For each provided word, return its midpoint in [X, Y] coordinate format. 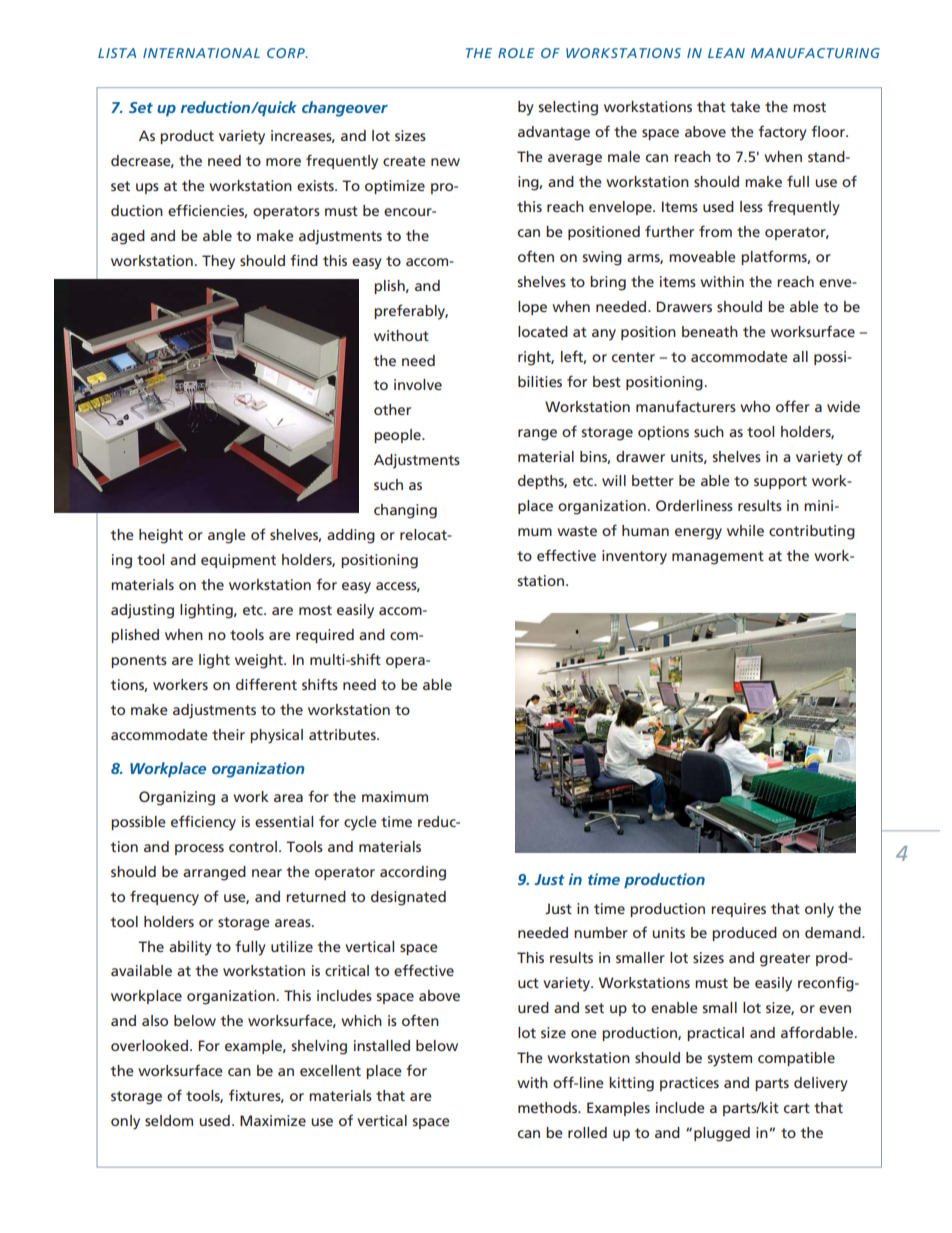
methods [548, 1107]
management [718, 558]
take [745, 106]
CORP [287, 53]
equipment [238, 561]
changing [405, 511]
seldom [169, 1120]
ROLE [516, 53]
